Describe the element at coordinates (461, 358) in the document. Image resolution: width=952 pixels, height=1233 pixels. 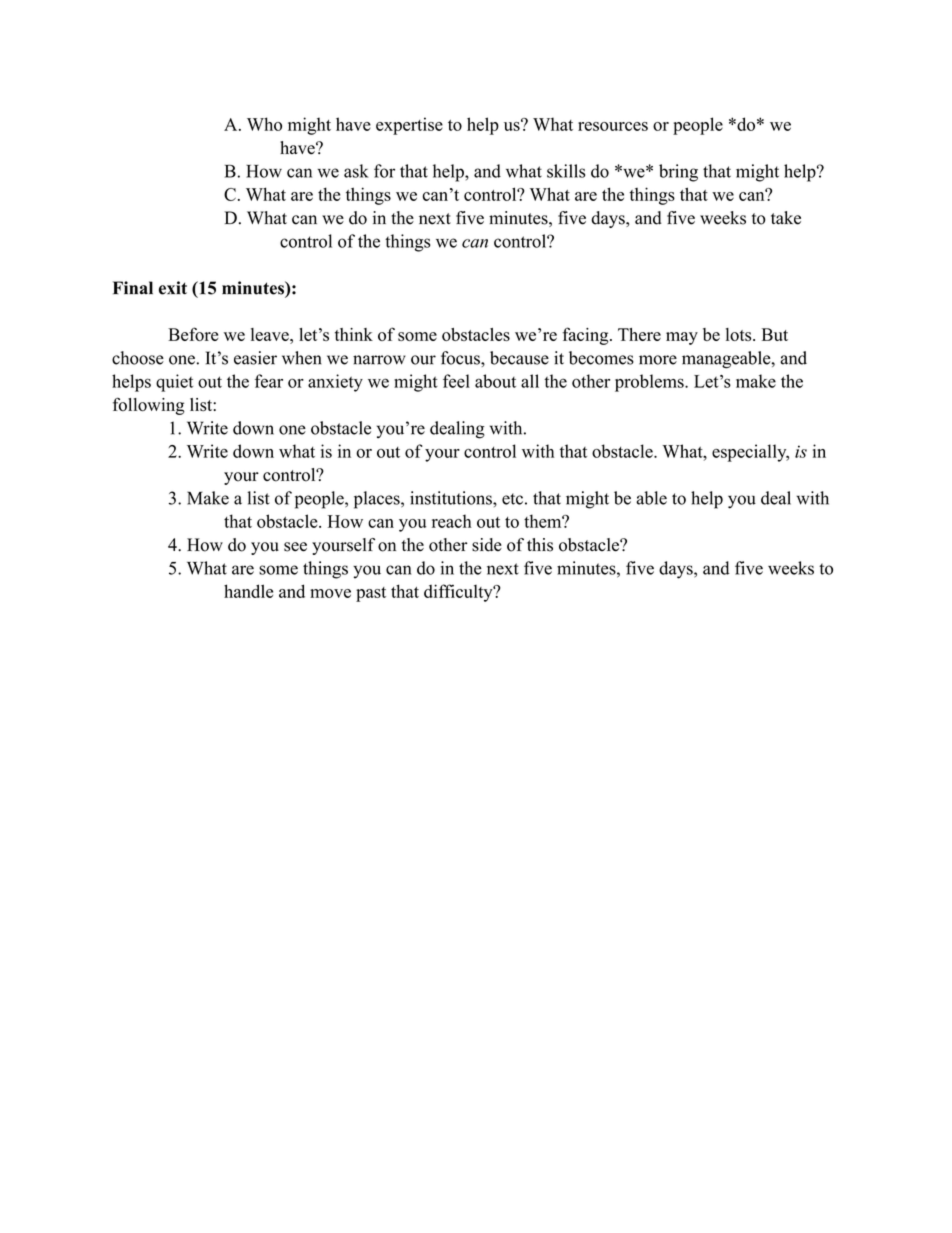
I see `focus` at that location.
